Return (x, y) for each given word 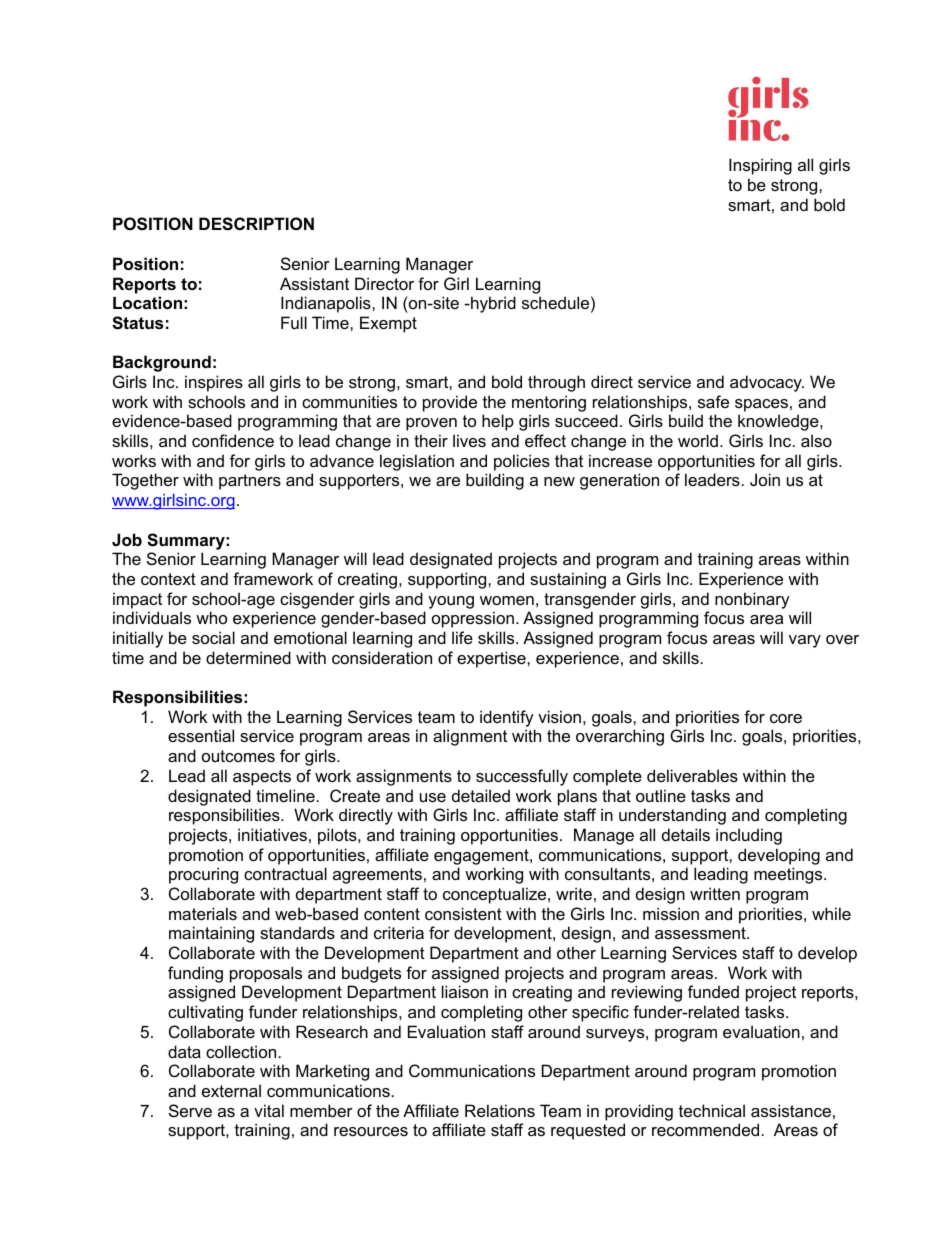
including (749, 836)
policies (522, 462)
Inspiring (760, 166)
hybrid (492, 304)
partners (250, 482)
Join (765, 479)
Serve (190, 1110)
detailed (481, 795)
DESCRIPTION (256, 224)
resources (371, 1131)
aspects (262, 778)
